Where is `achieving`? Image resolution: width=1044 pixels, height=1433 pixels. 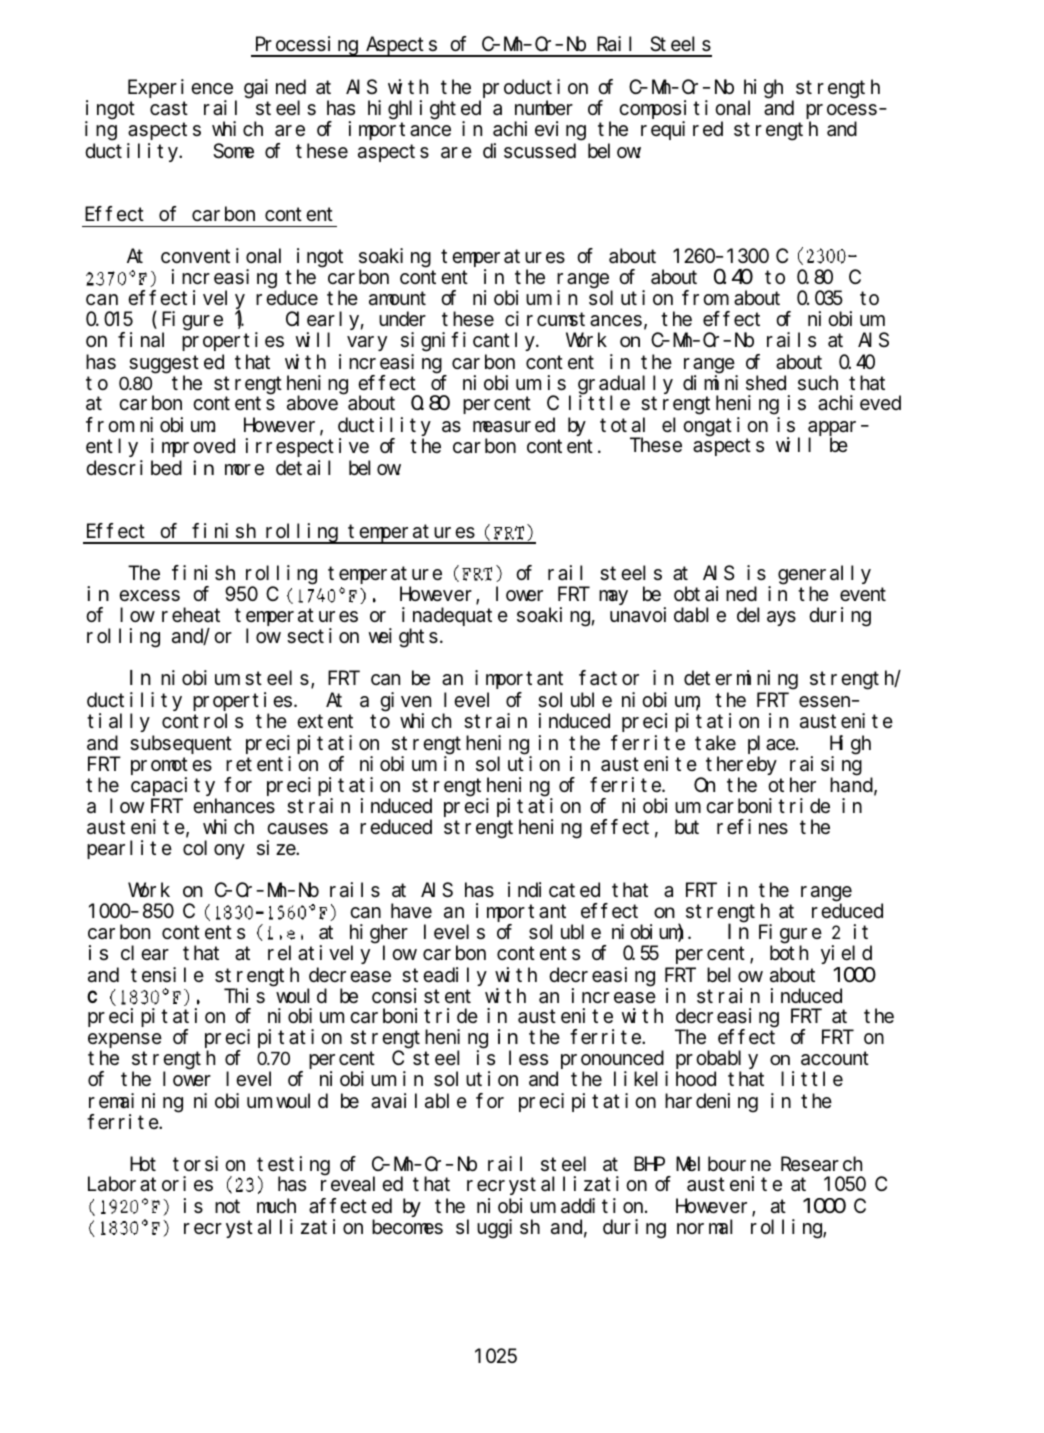
achieving is located at coordinates (539, 131).
